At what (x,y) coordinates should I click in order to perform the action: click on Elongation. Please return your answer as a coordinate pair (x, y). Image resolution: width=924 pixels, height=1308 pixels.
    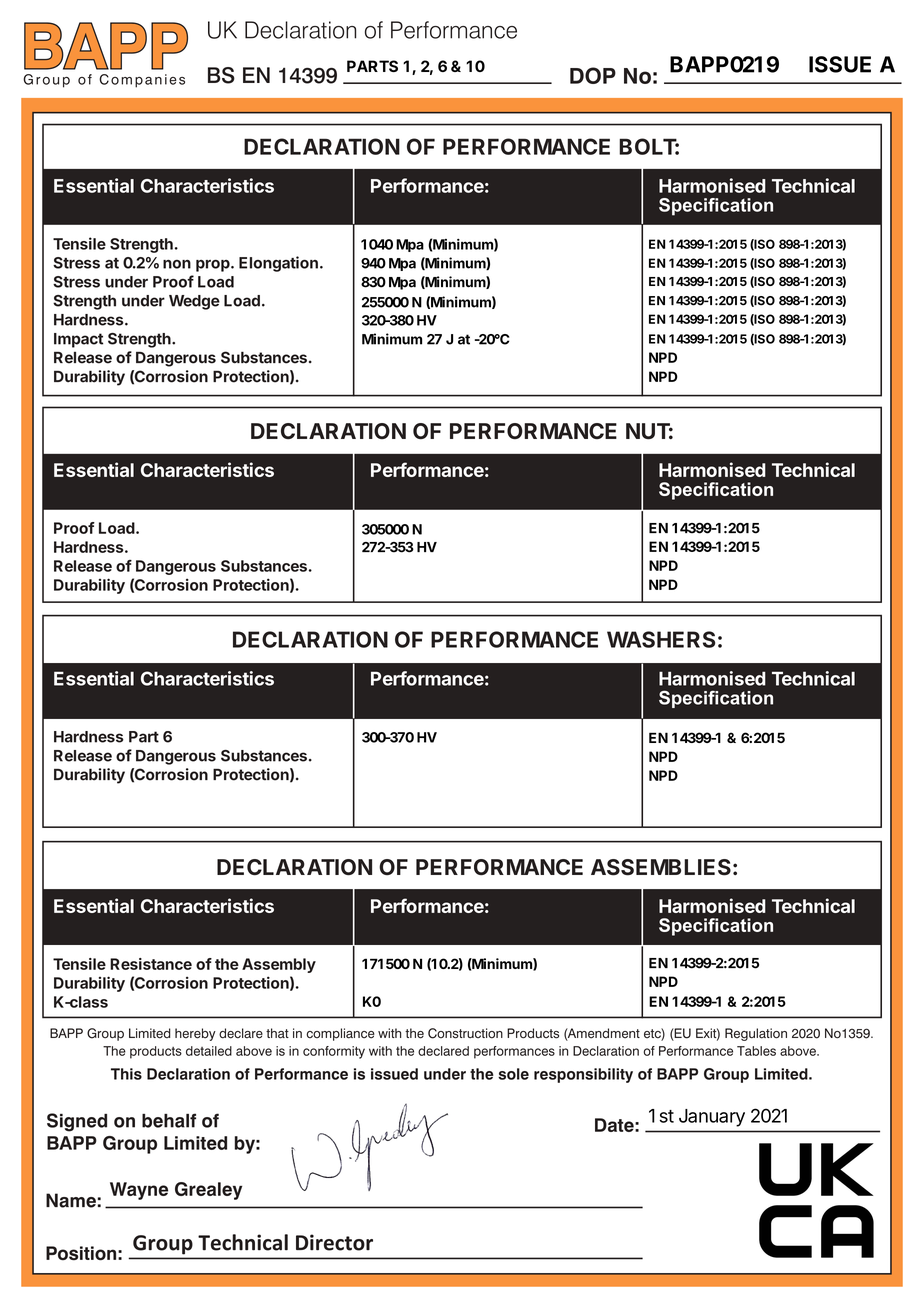
    Looking at the image, I should click on (278, 264).
